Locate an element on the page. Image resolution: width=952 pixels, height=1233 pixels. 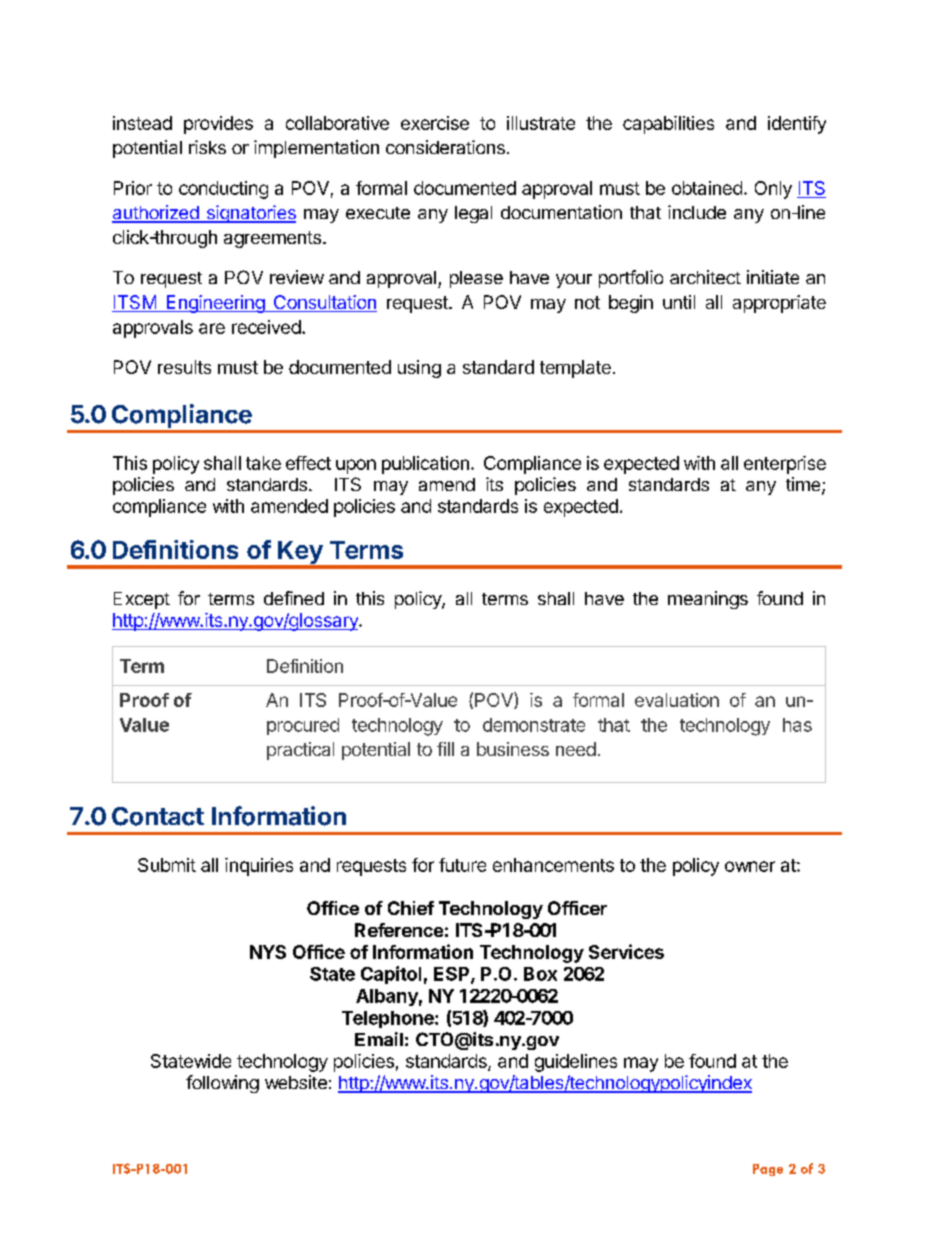
Page is located at coordinates (768, 1170).
